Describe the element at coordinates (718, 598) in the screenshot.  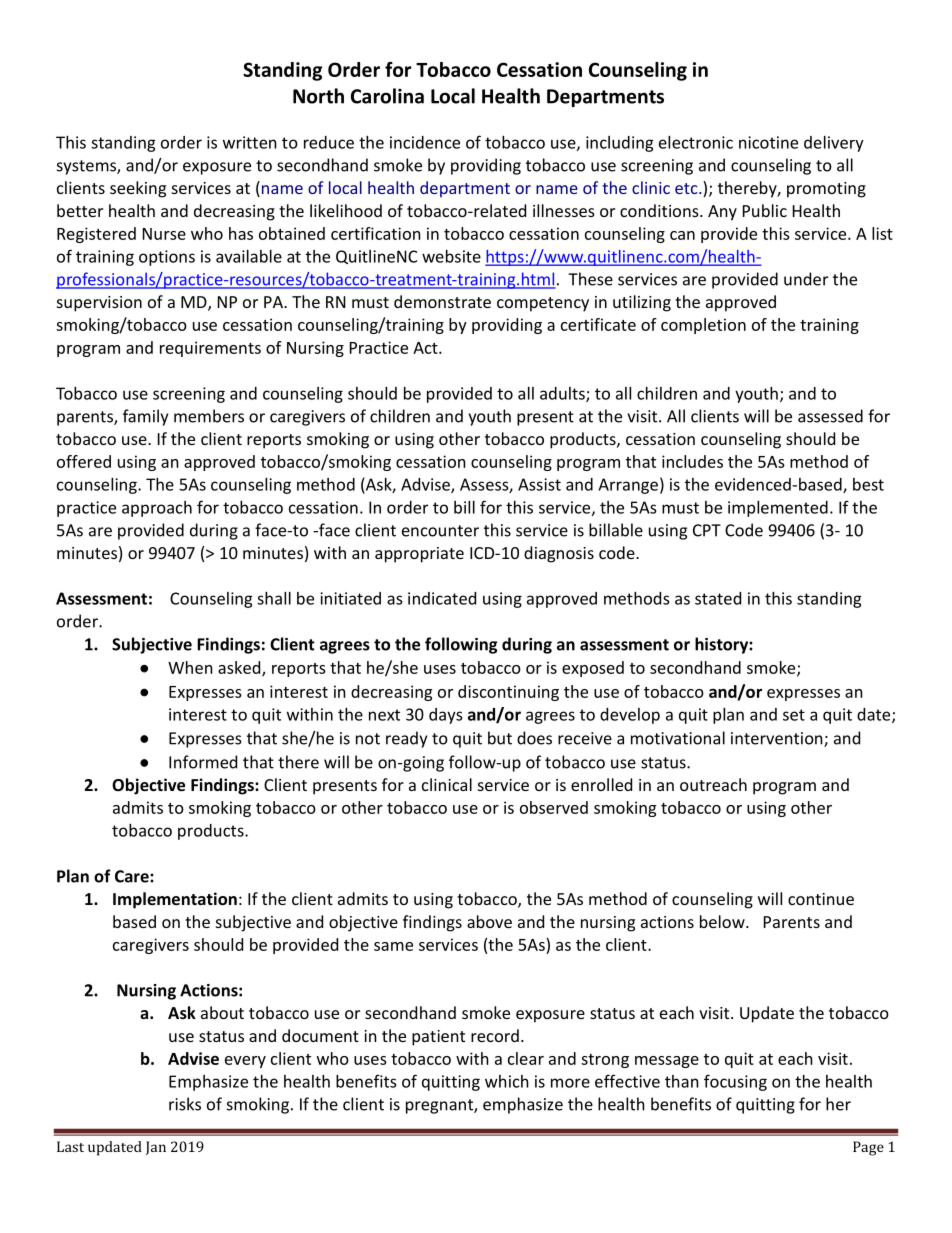
I see `stated` at that location.
